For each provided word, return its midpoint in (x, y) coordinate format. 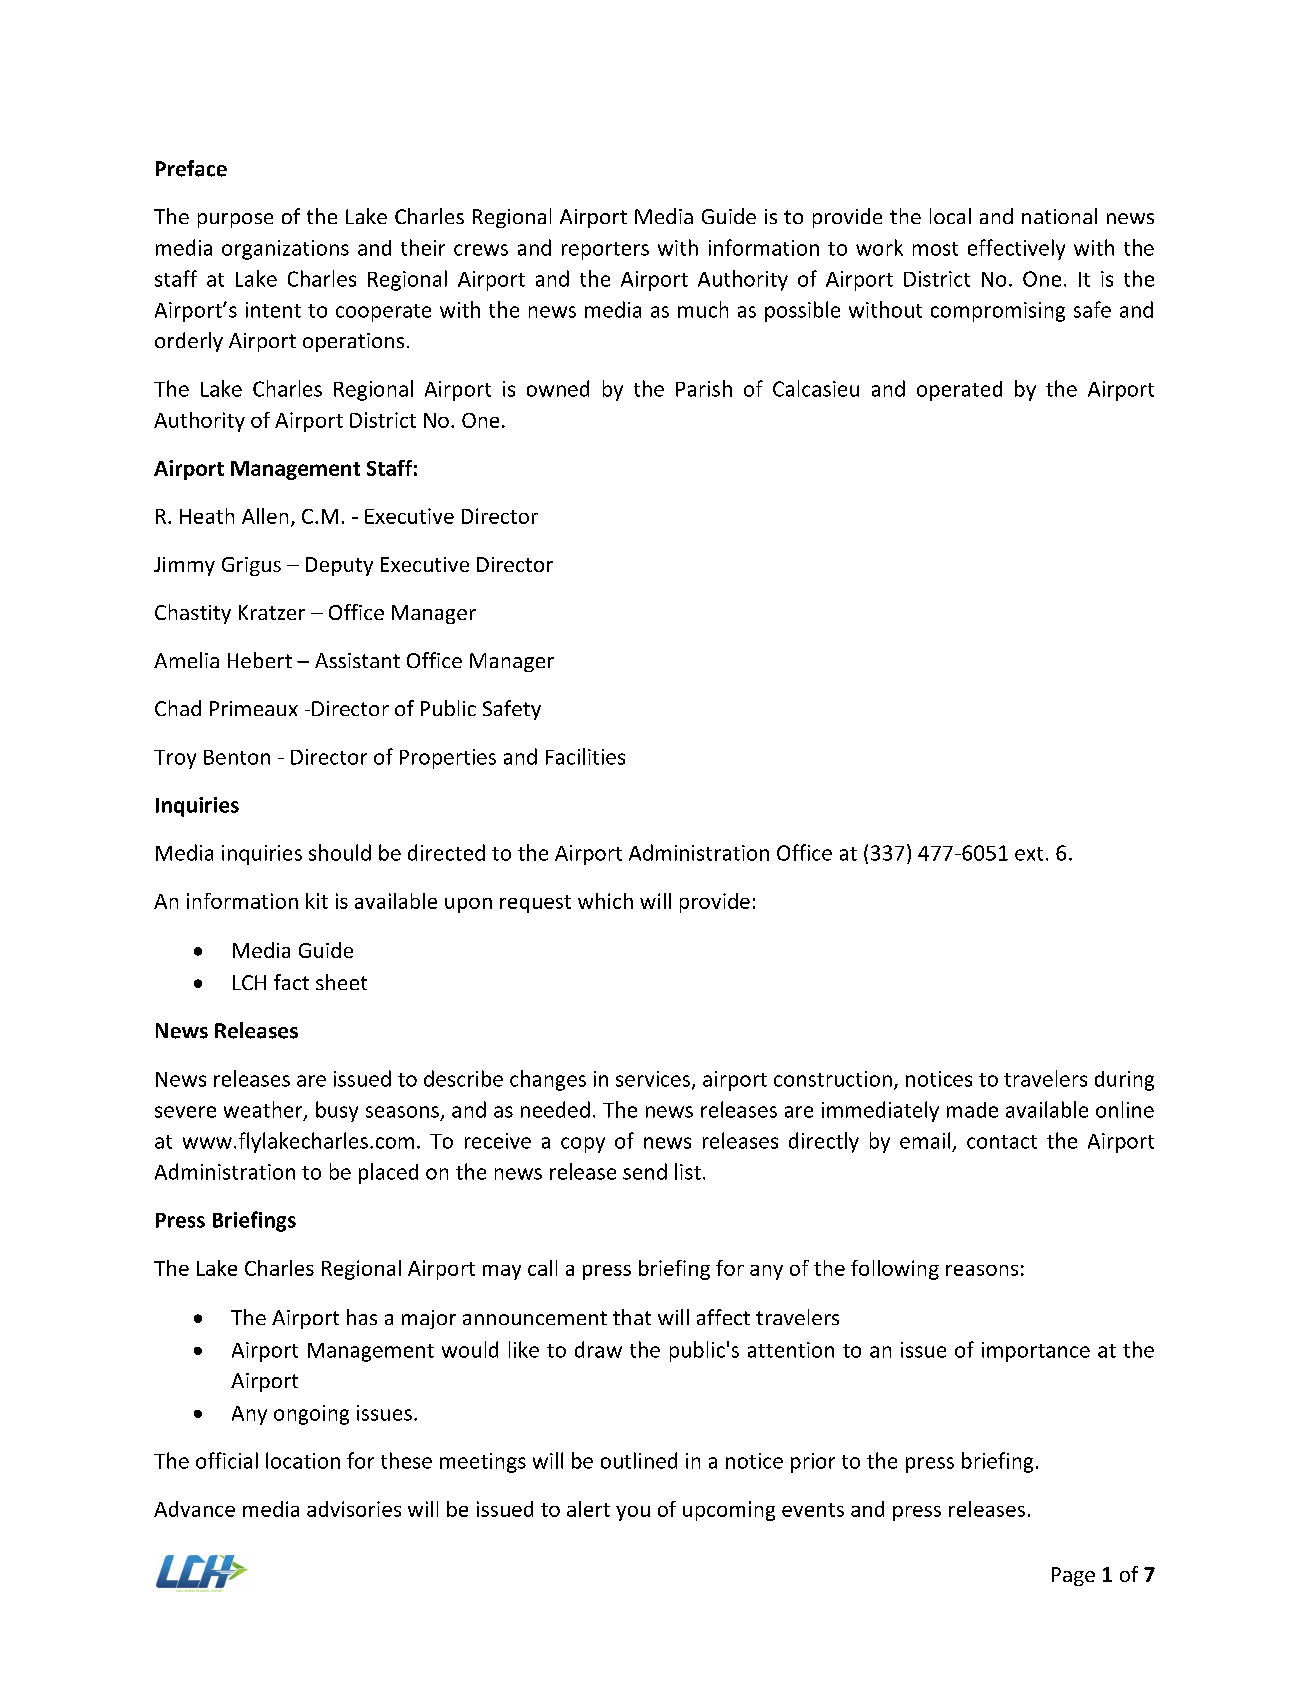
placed (388, 1173)
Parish (704, 388)
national (1059, 216)
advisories (354, 1509)
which (605, 901)
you (633, 1513)
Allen (265, 516)
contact (1002, 1142)
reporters (605, 251)
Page (1073, 1576)
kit (317, 901)
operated (959, 391)
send (645, 1171)
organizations (285, 250)
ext (1029, 854)
